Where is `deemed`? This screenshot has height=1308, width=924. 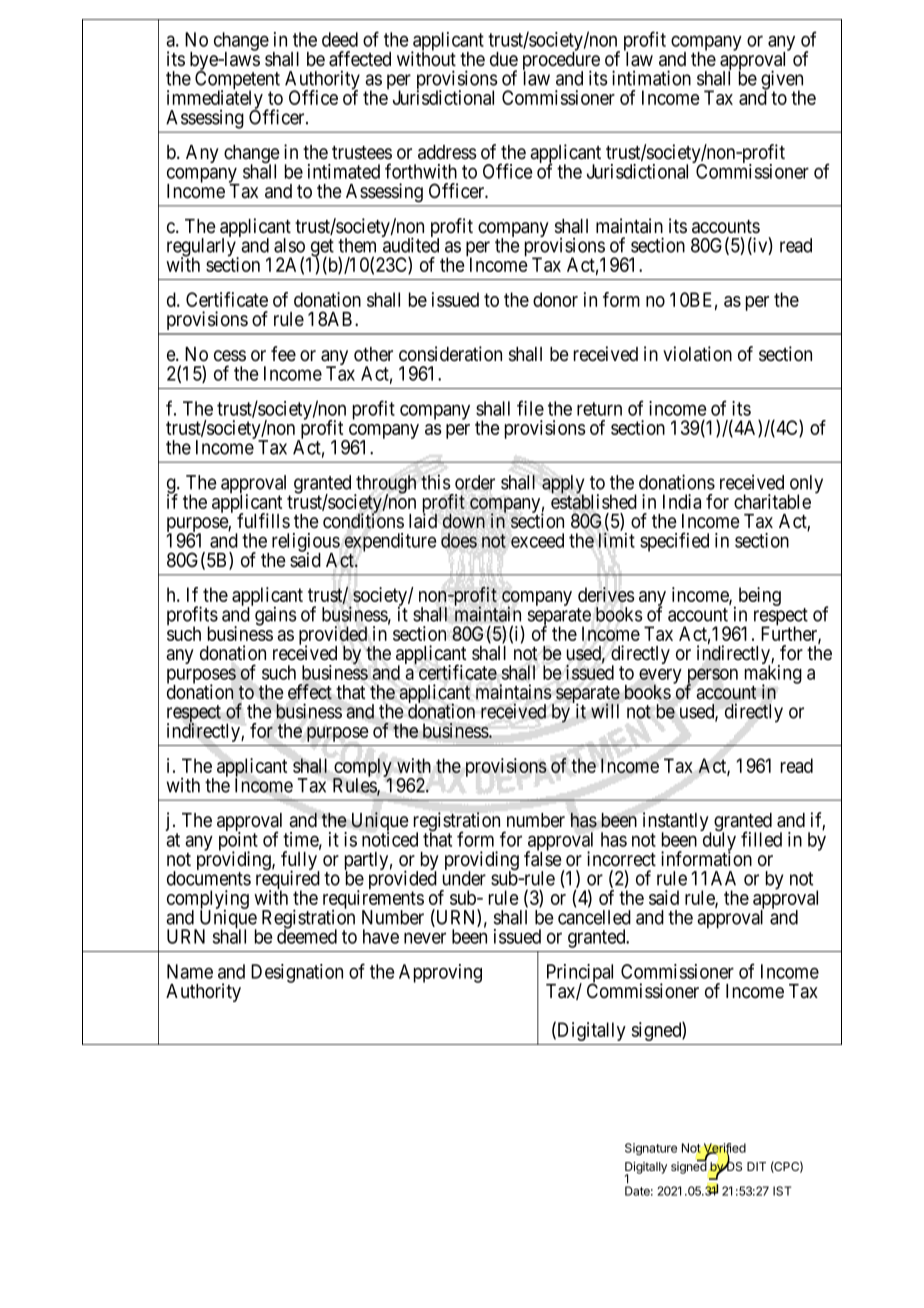
deemed is located at coordinates (307, 936).
